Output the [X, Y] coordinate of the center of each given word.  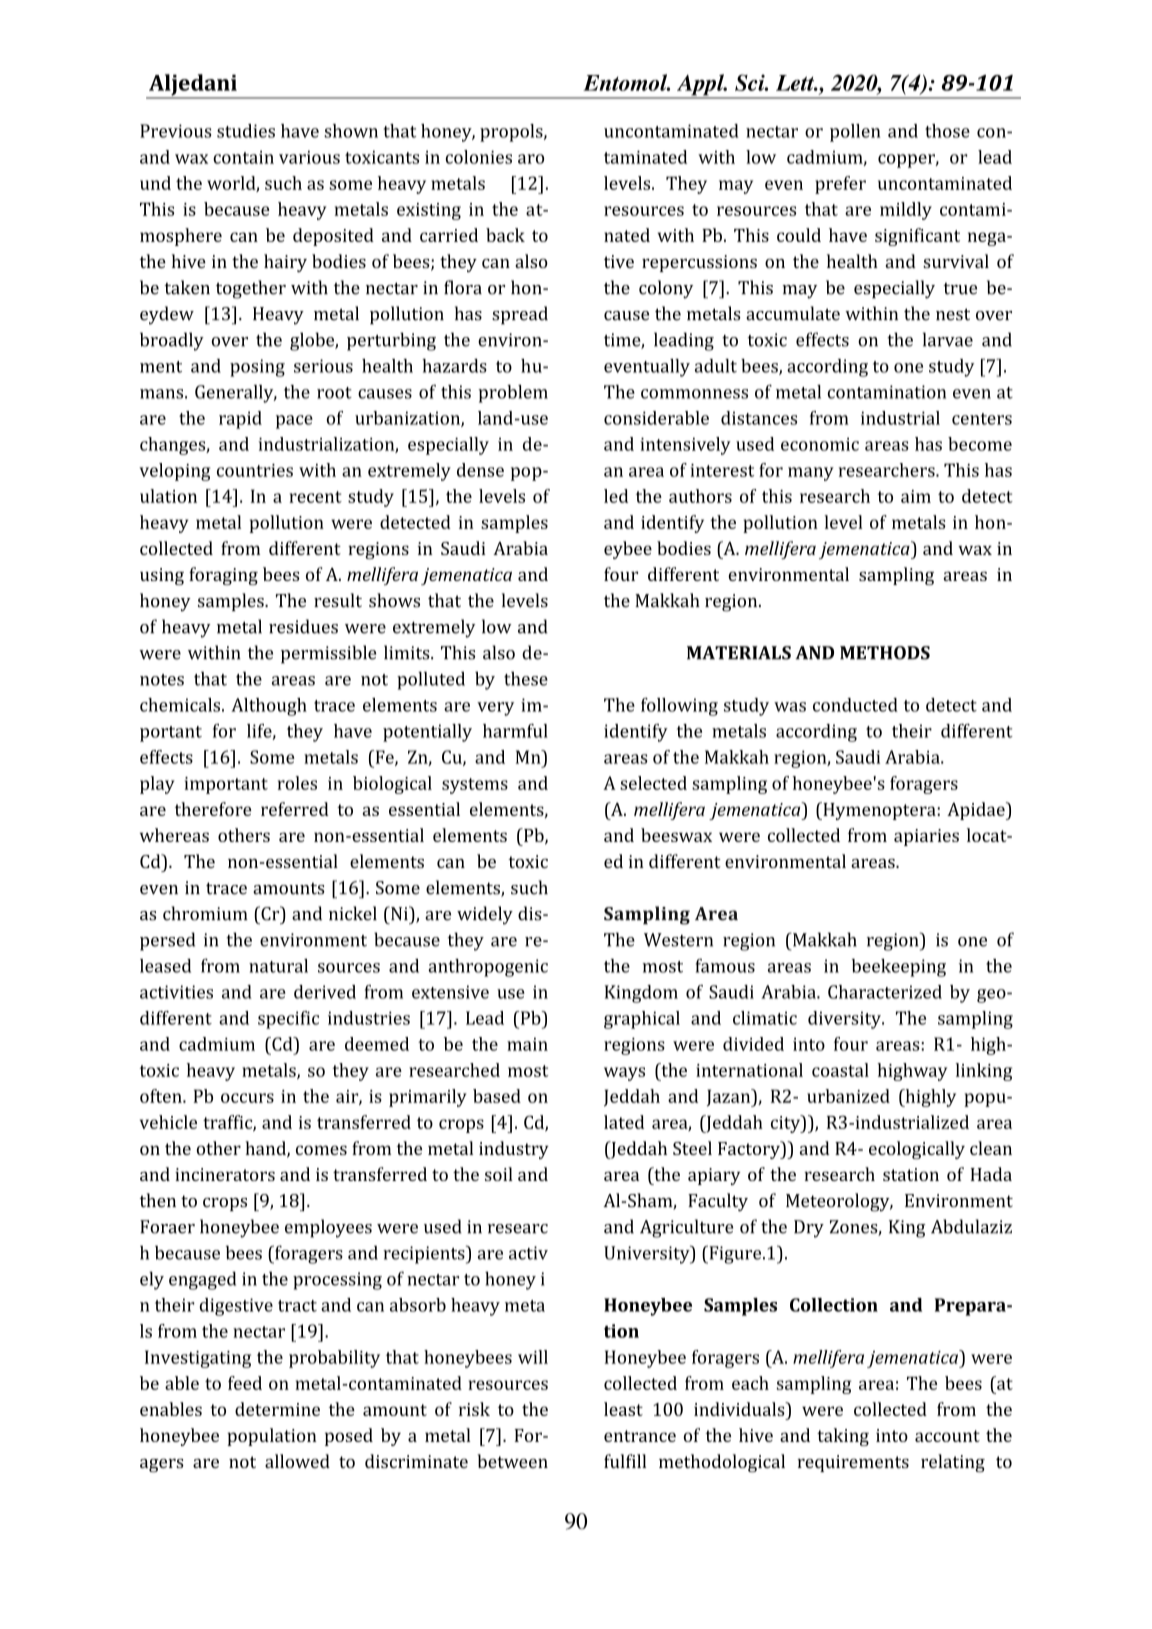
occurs [247, 1098]
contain [243, 157]
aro [531, 159]
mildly [906, 211]
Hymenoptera [879, 811]
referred [295, 809]
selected [653, 783]
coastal [840, 1070]
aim [916, 496]
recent [315, 497]
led [616, 496]
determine [277, 1409]
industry [514, 1150]
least [623, 1409]
